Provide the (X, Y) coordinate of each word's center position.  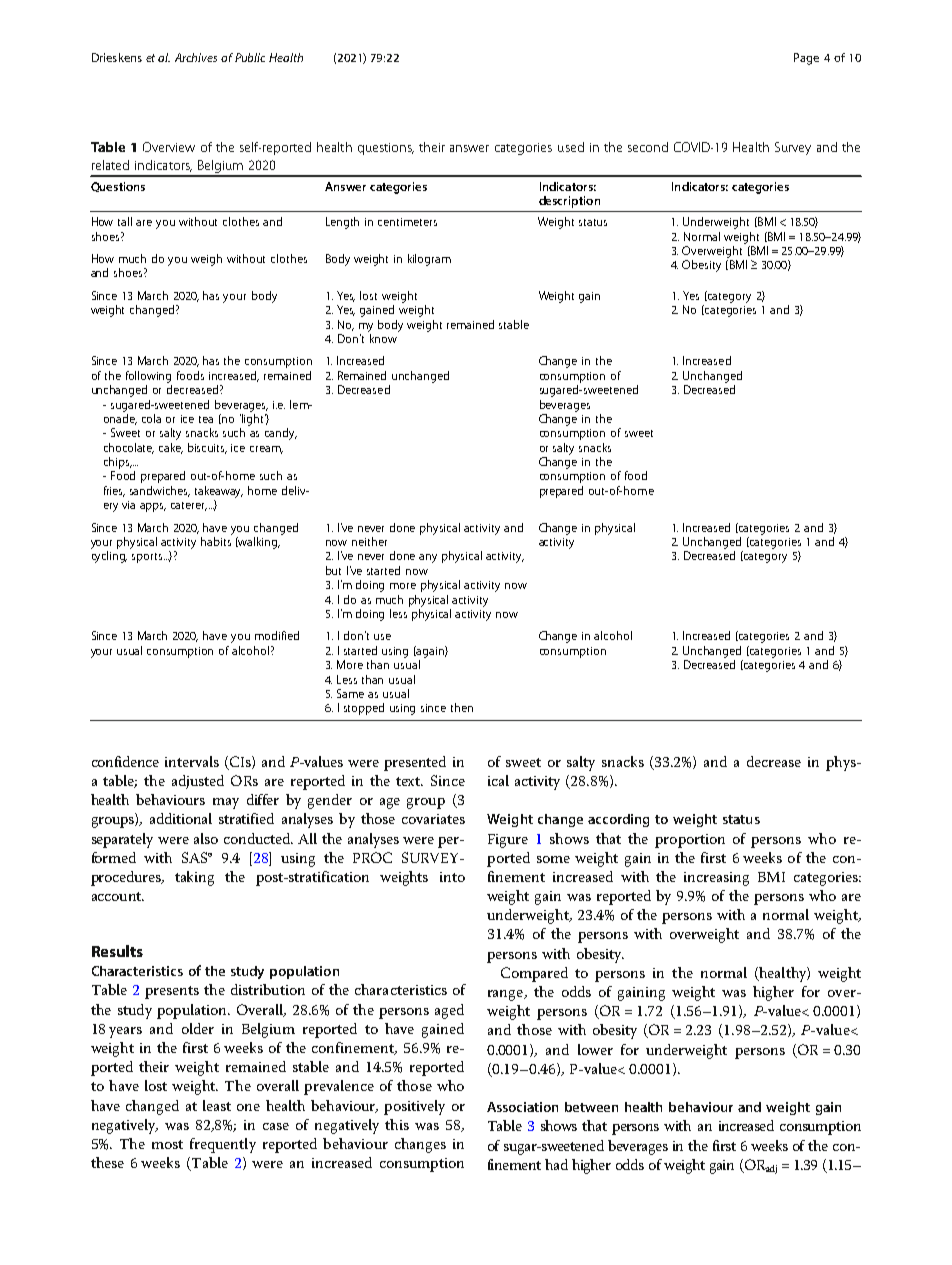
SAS (196, 857)
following (148, 377)
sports (148, 558)
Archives (196, 57)
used (571, 147)
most (167, 1144)
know (383, 337)
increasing (716, 879)
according (618, 820)
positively (414, 1107)
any (428, 558)
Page (806, 59)
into (452, 877)
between (591, 1107)
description (569, 202)
